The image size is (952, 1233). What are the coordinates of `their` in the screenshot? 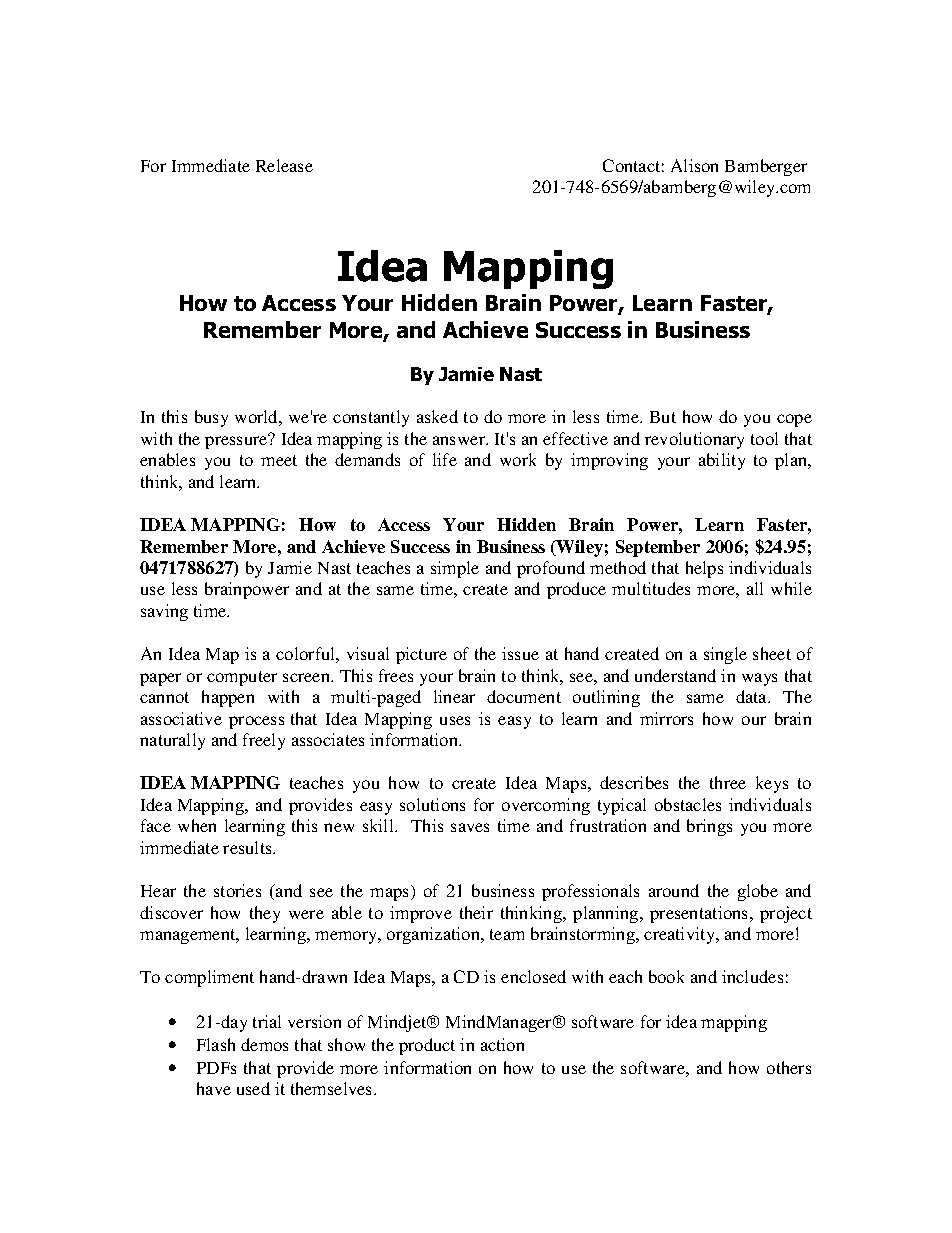 It's located at (476, 912).
